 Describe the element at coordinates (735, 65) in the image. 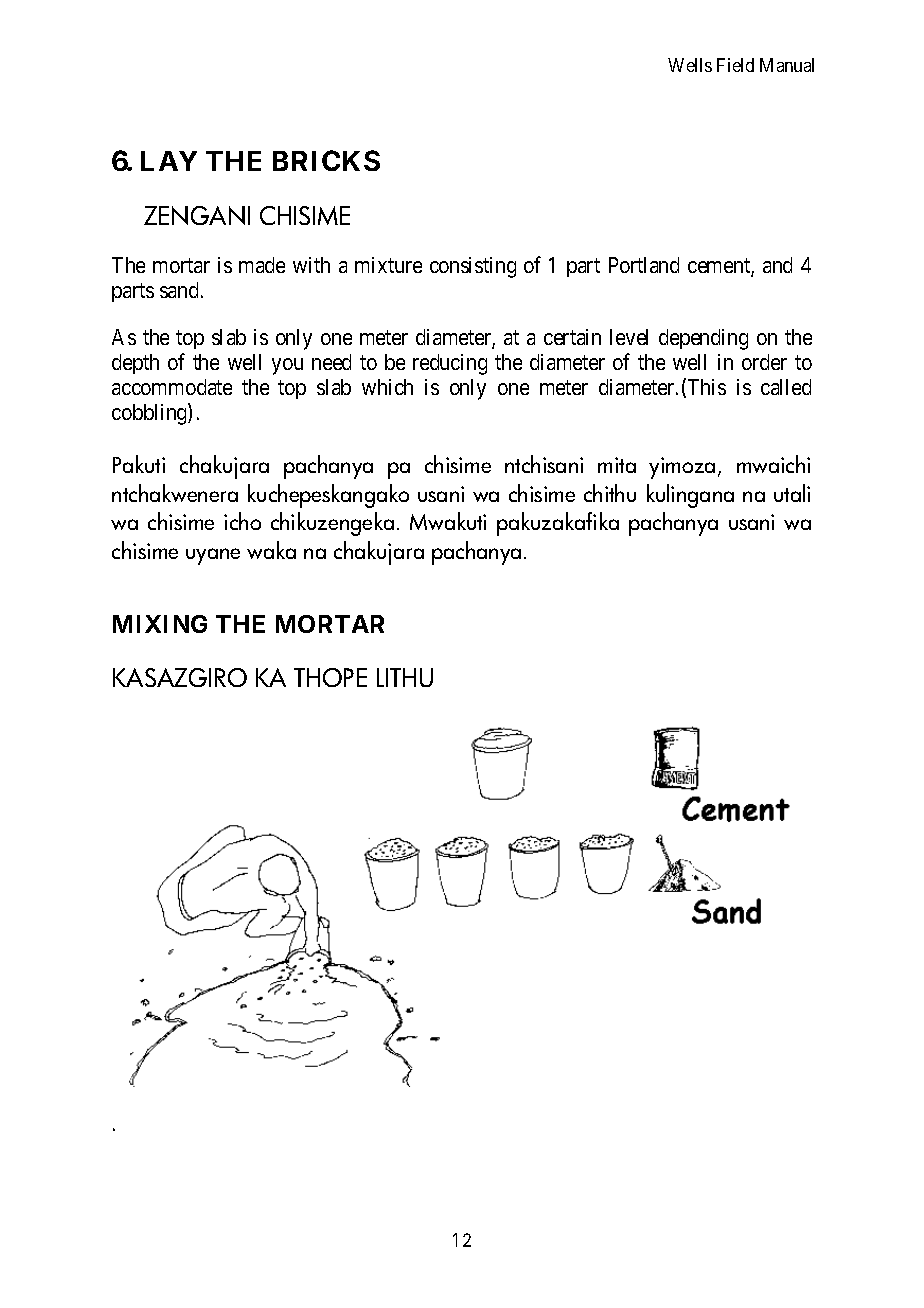

I see `Field` at that location.
